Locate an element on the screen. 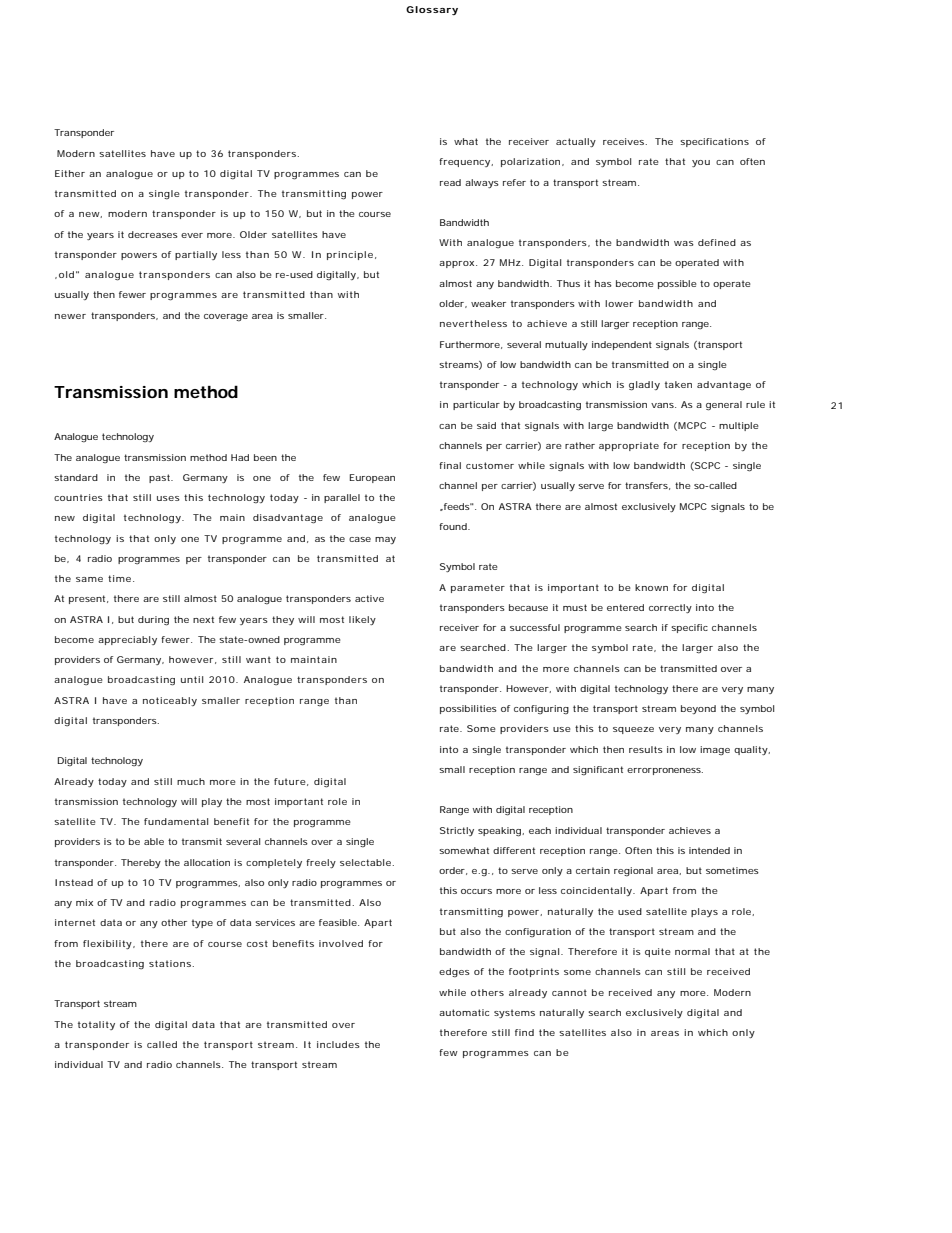  taken is located at coordinates (678, 384).
